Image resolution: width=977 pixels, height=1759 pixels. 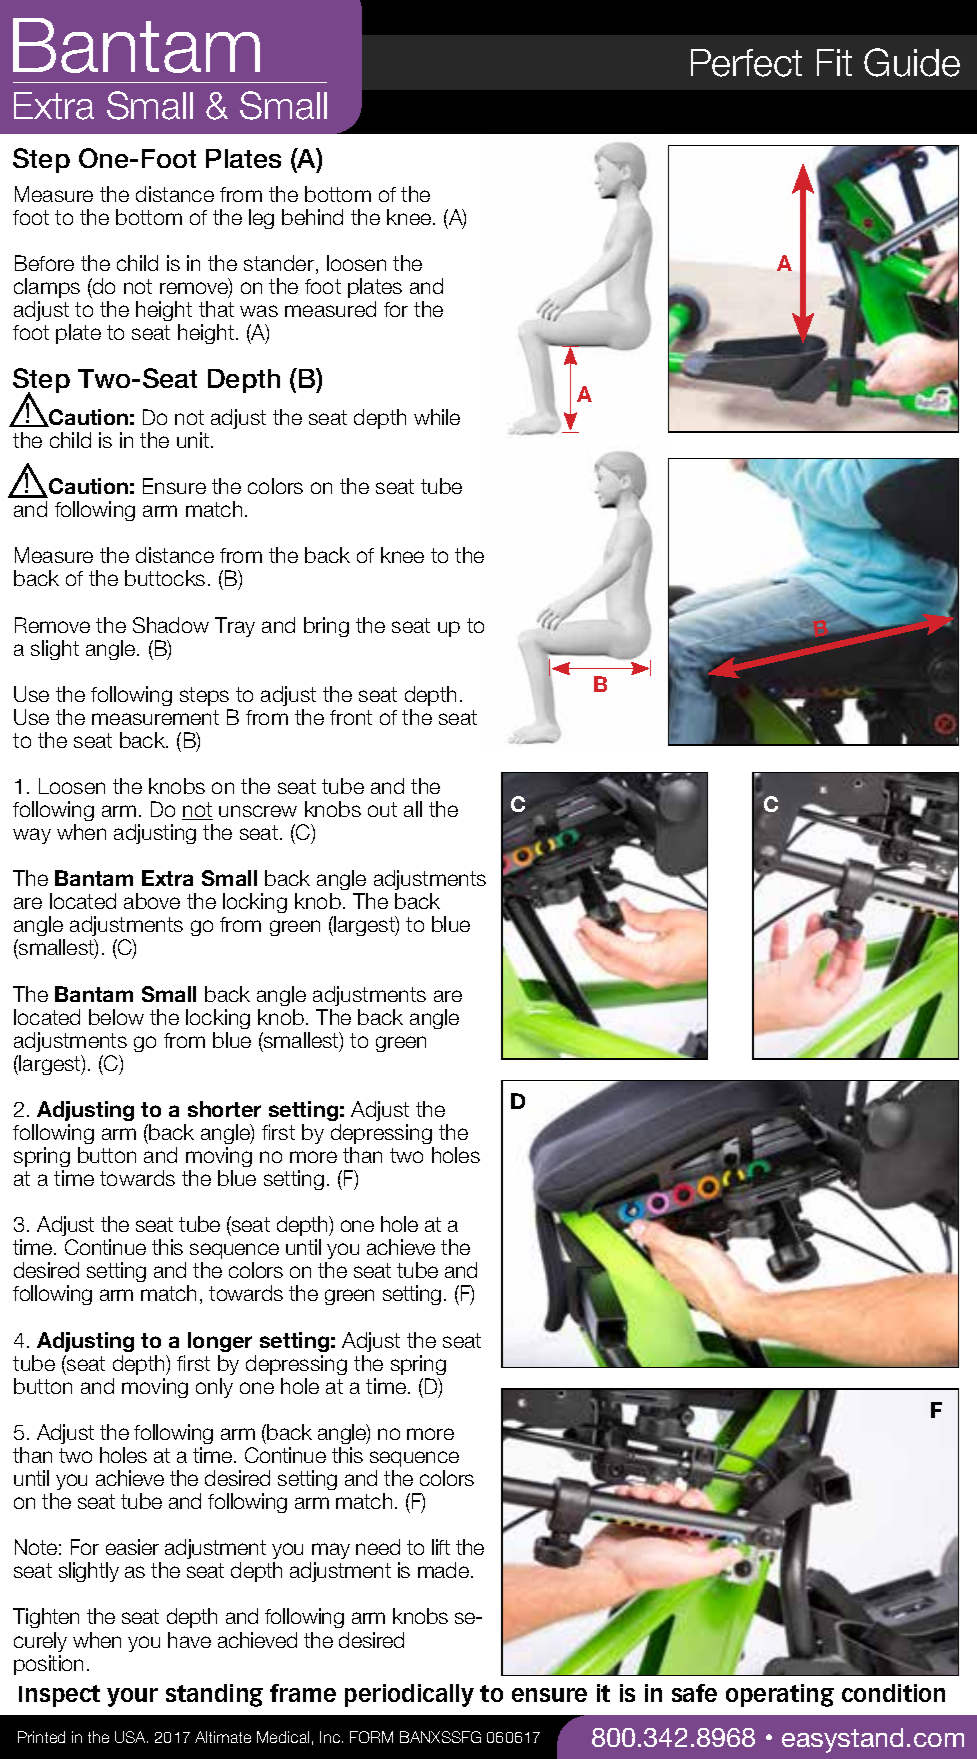 I want to click on bring, so click(x=326, y=627).
